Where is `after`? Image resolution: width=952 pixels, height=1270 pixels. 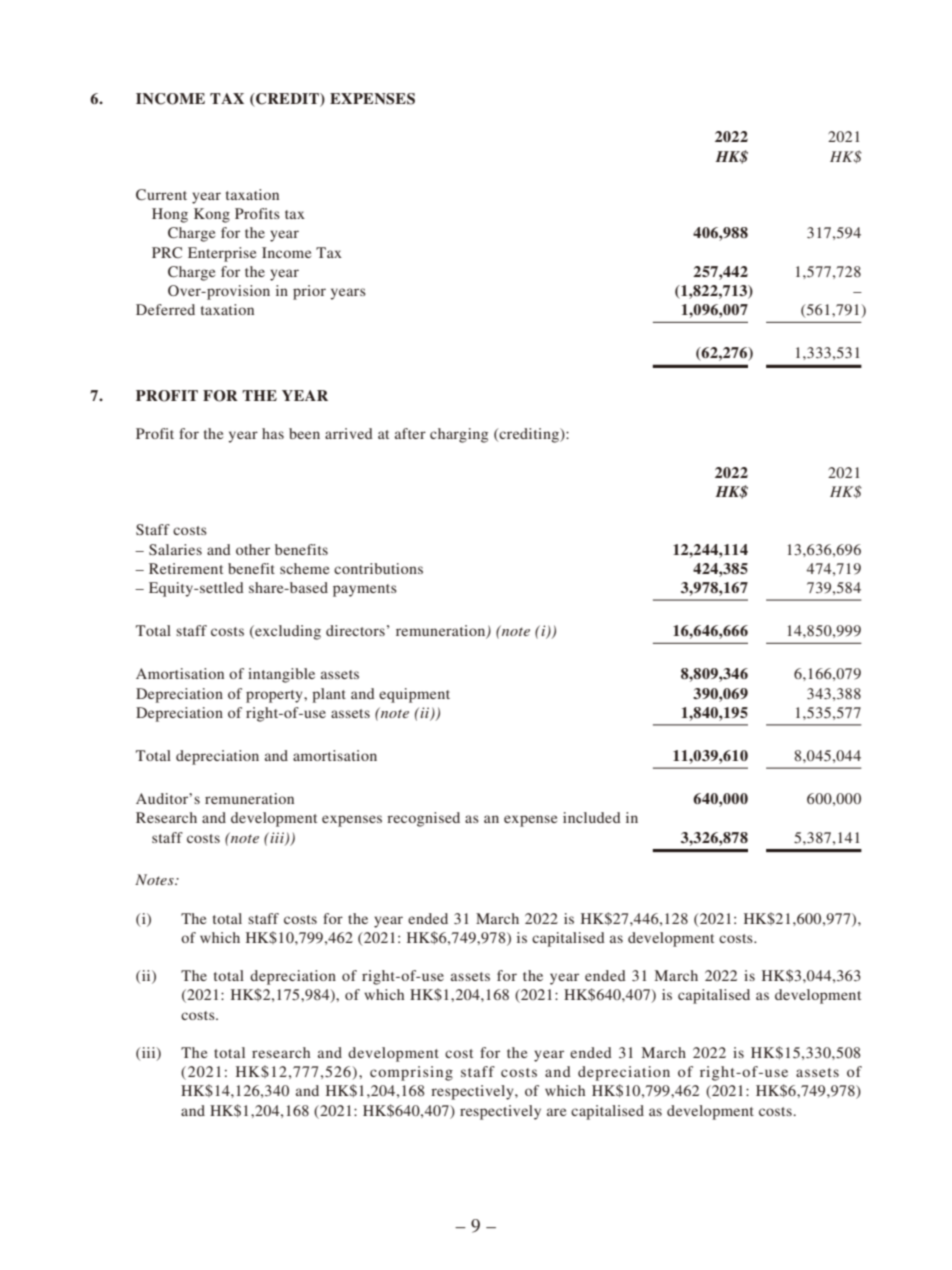 after is located at coordinates (410, 433).
